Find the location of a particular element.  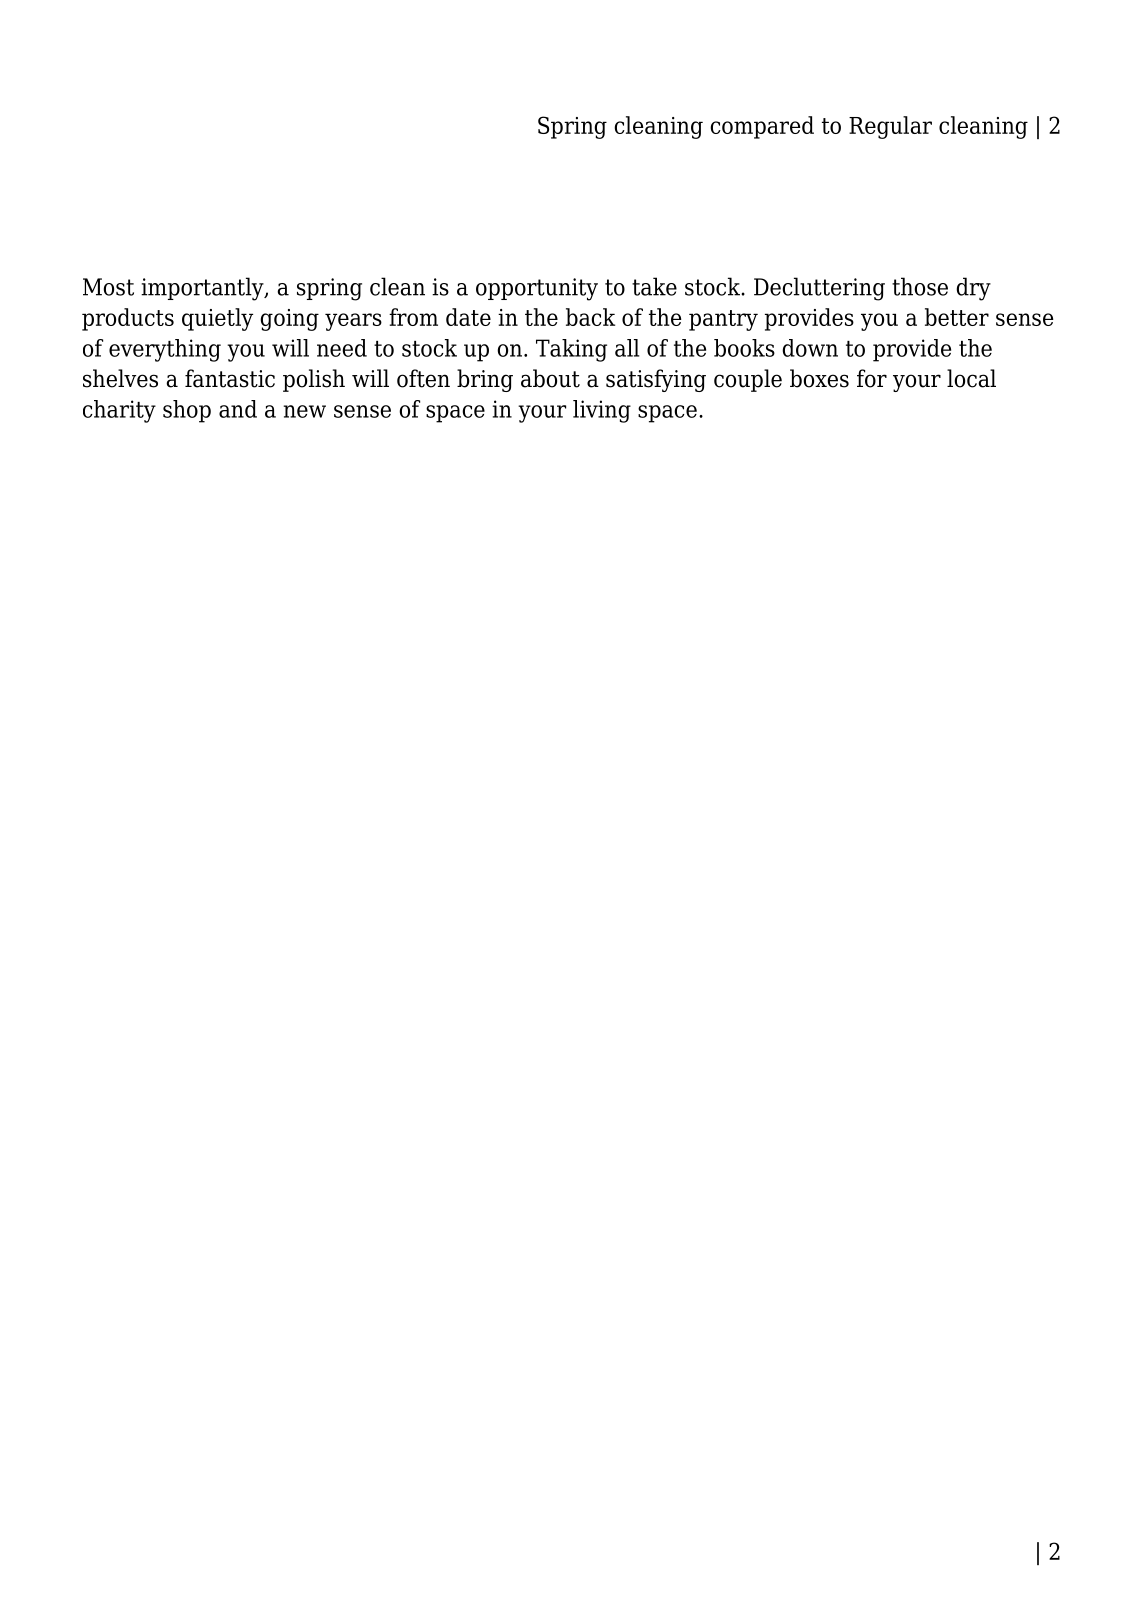

and is located at coordinates (238, 409).
